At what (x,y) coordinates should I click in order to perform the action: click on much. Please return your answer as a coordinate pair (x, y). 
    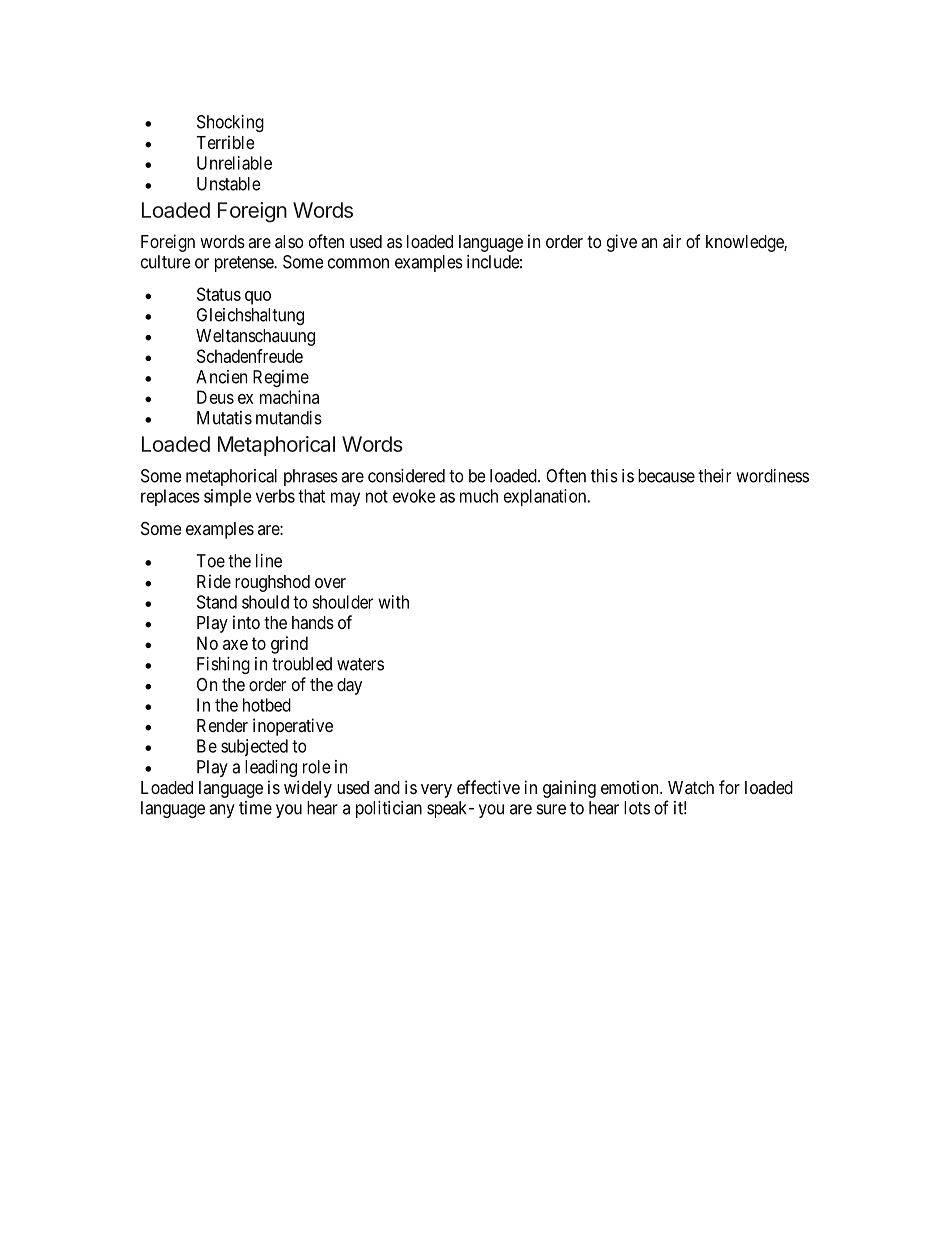
    Looking at the image, I should click on (479, 496).
